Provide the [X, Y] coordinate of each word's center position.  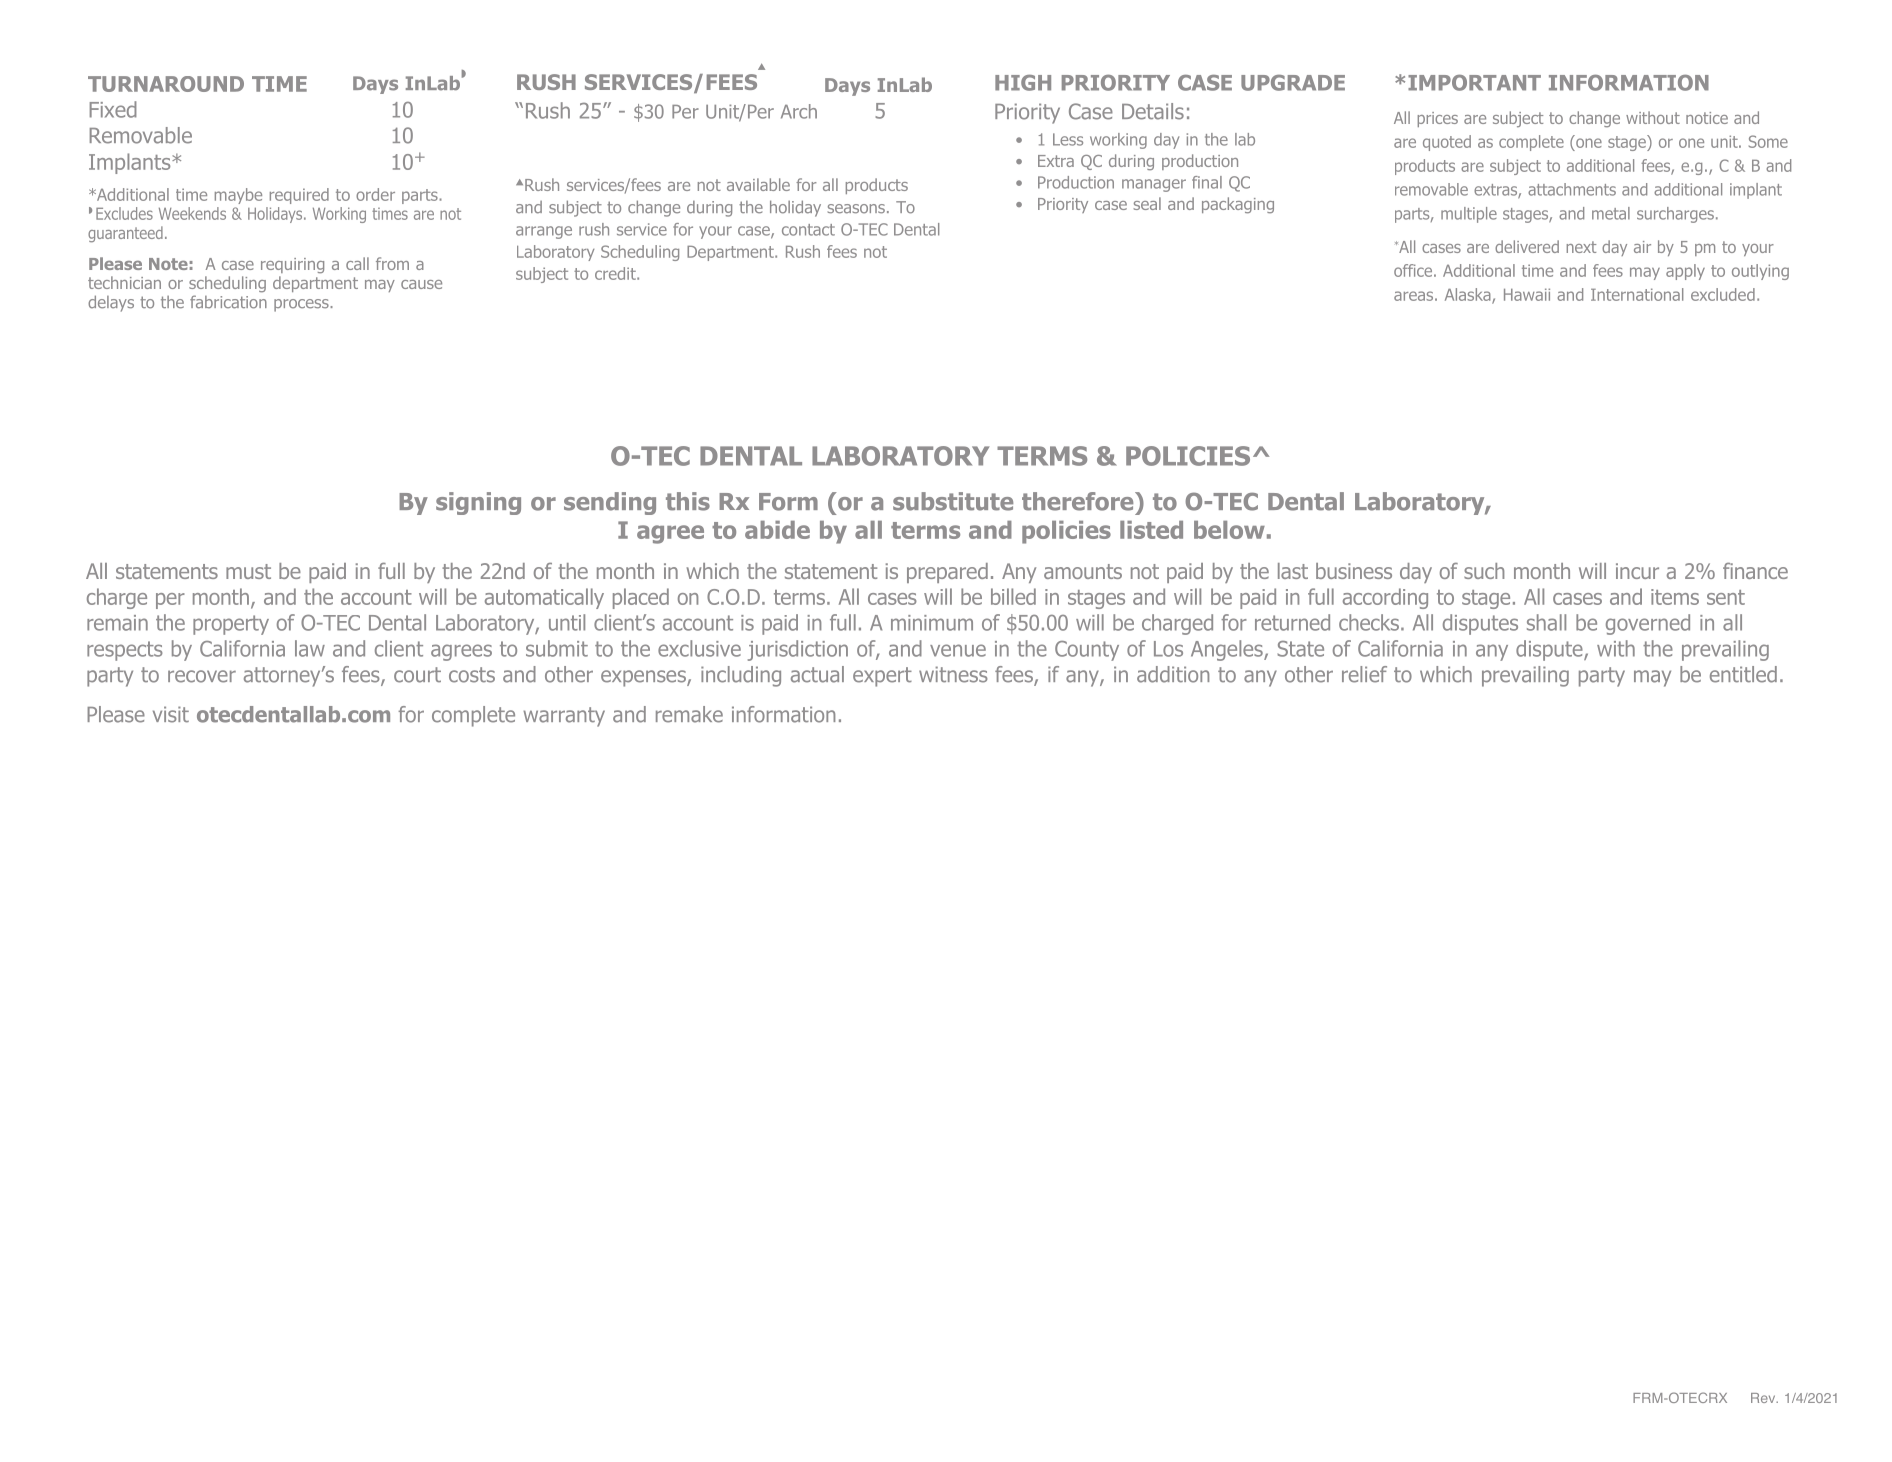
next [1581, 247]
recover [202, 676]
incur [1637, 571]
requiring [292, 265]
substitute [953, 501]
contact [808, 230]
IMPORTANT [1474, 83]
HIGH [1023, 83]
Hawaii [1527, 294]
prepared [947, 573]
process [302, 305]
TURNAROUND [166, 84]
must [248, 571]
